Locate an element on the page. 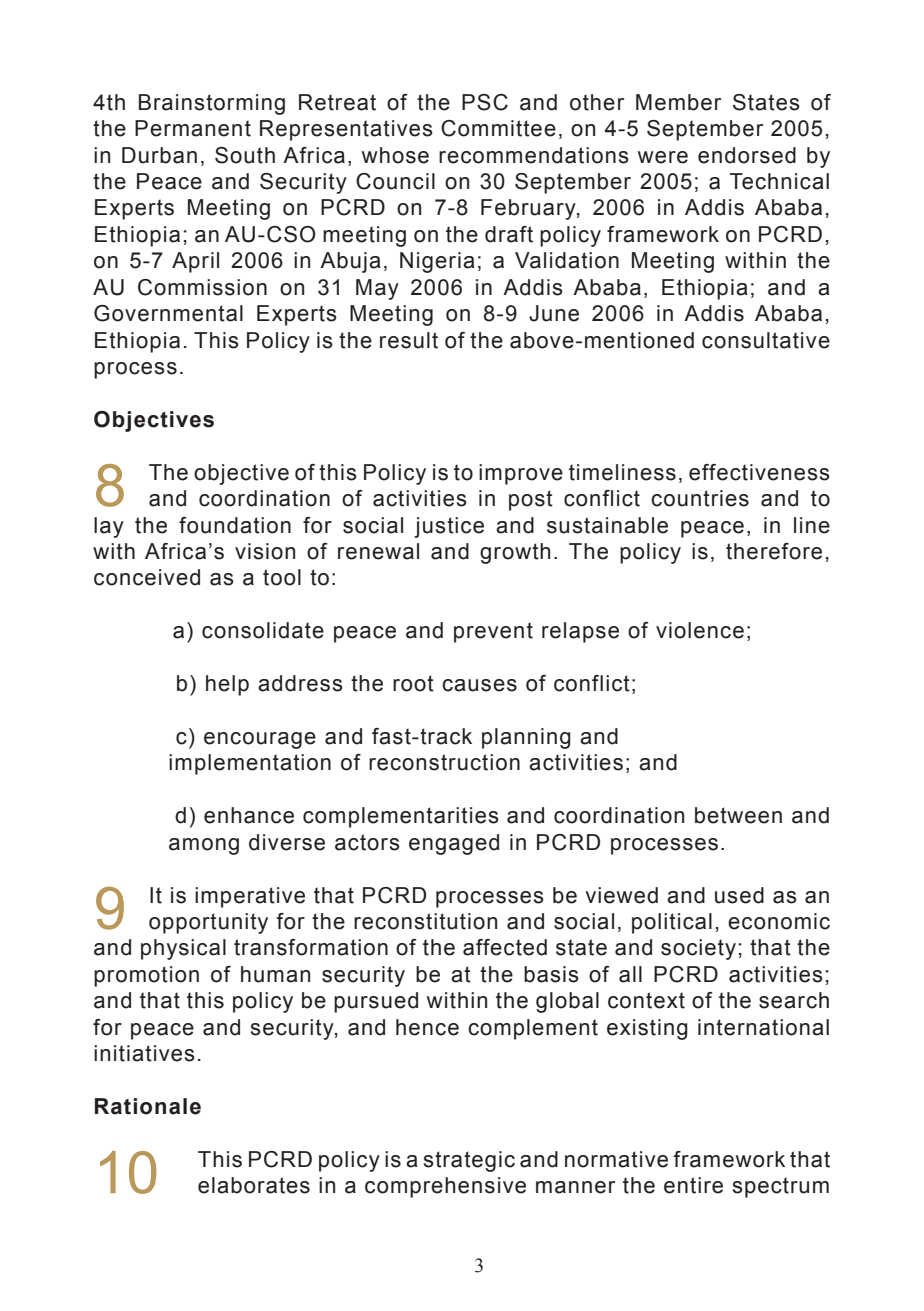  Permanent is located at coordinates (193, 128).
